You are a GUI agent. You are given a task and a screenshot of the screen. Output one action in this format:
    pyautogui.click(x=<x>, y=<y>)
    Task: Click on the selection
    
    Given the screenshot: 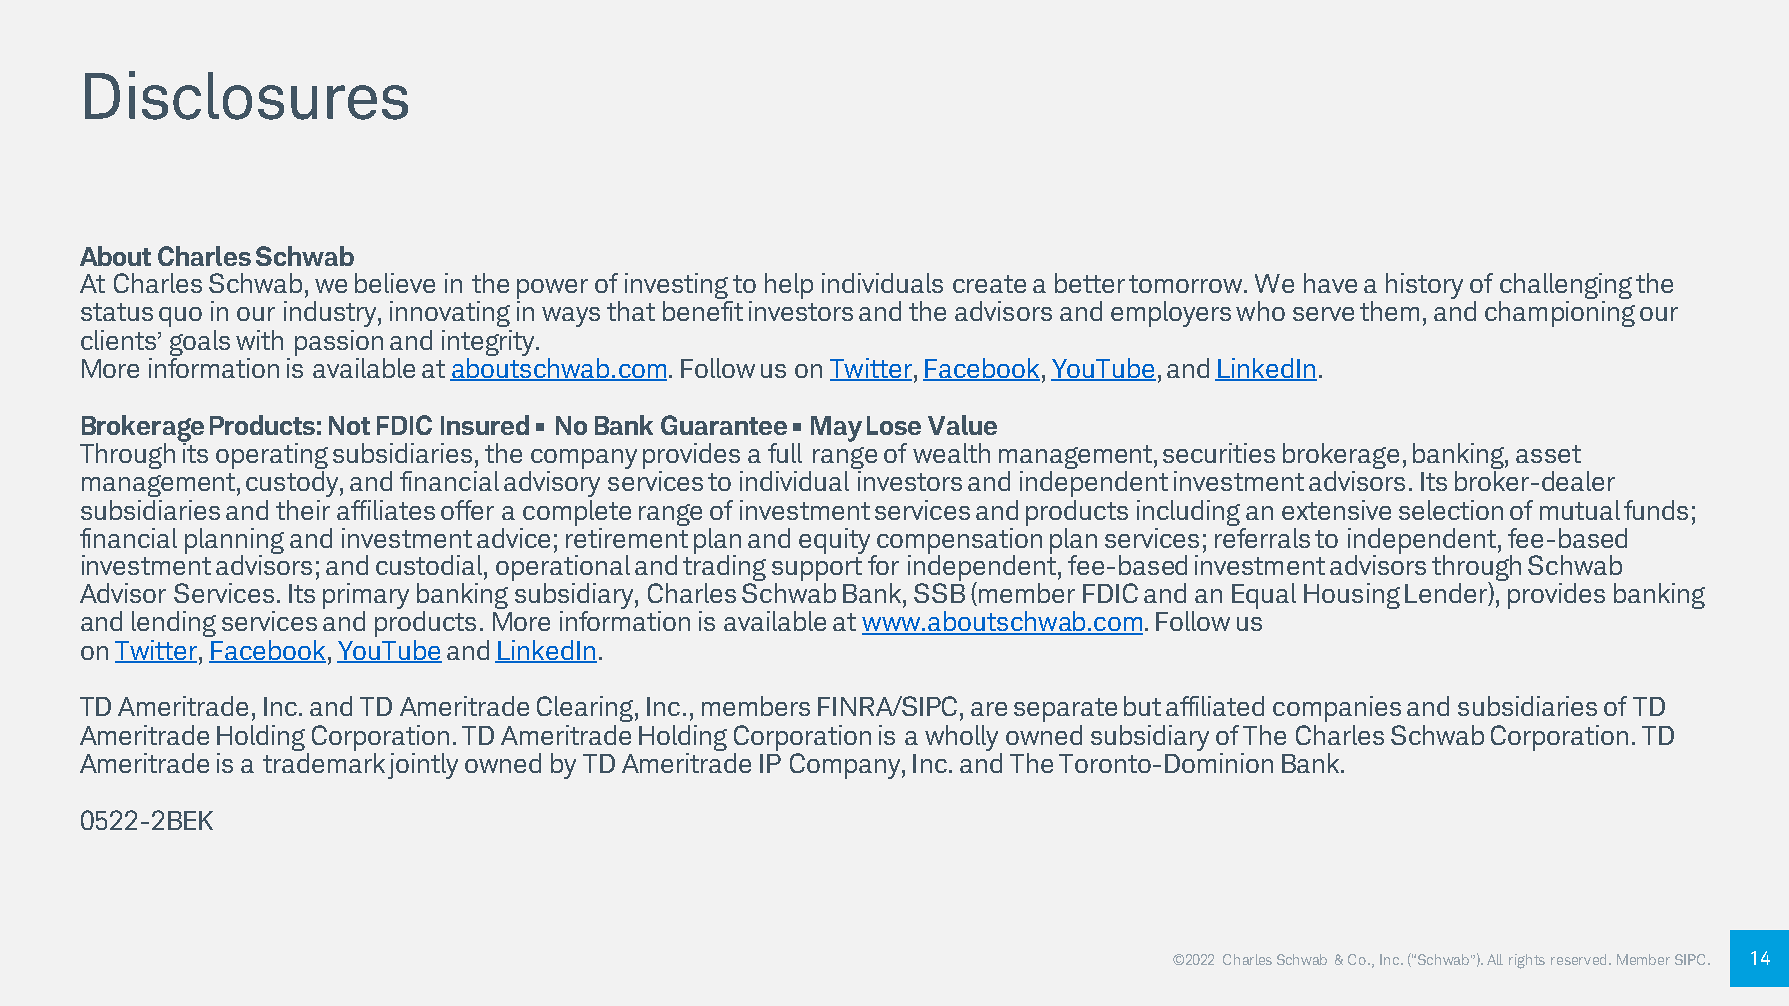 What is the action you would take?
    pyautogui.click(x=1451, y=510)
